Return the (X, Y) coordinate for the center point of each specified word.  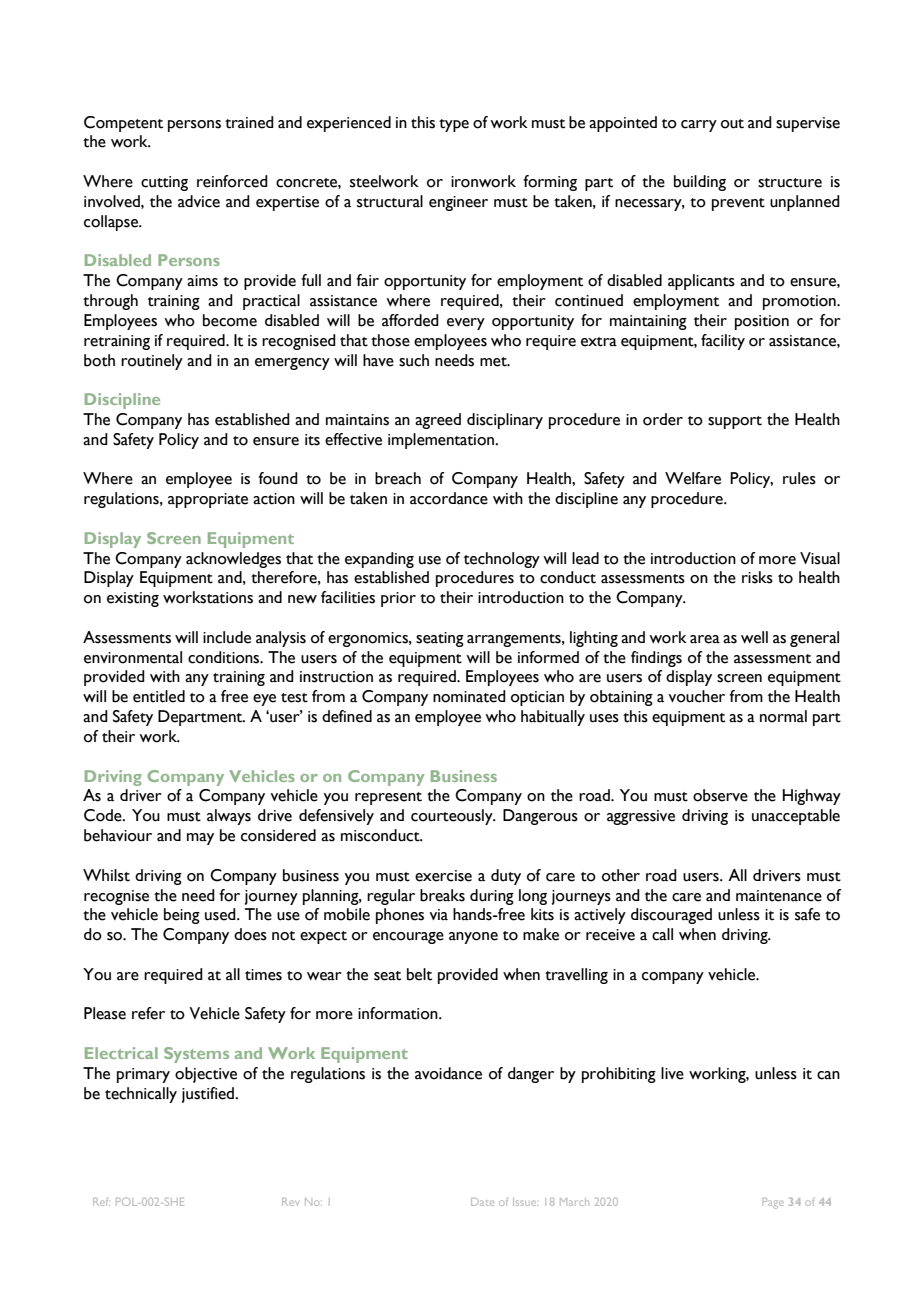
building (700, 183)
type (454, 125)
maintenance (779, 896)
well (754, 637)
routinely (152, 362)
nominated (469, 696)
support (735, 422)
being (182, 916)
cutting (164, 183)
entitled (159, 696)
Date (482, 1202)
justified (207, 1095)
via (439, 915)
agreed (438, 421)
